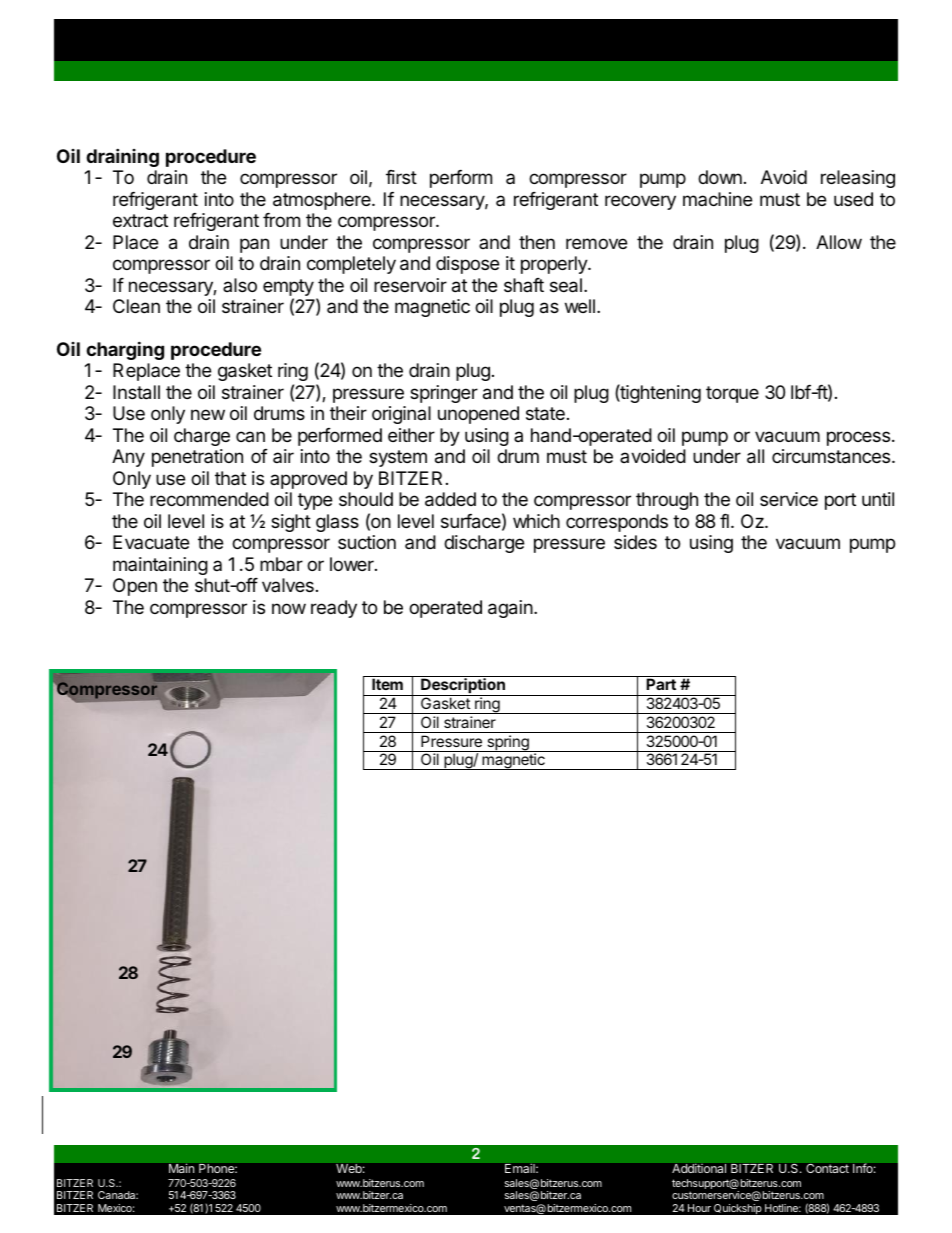 The height and width of the screenshot is (1233, 952). I want to click on Phone, so click(217, 1168).
